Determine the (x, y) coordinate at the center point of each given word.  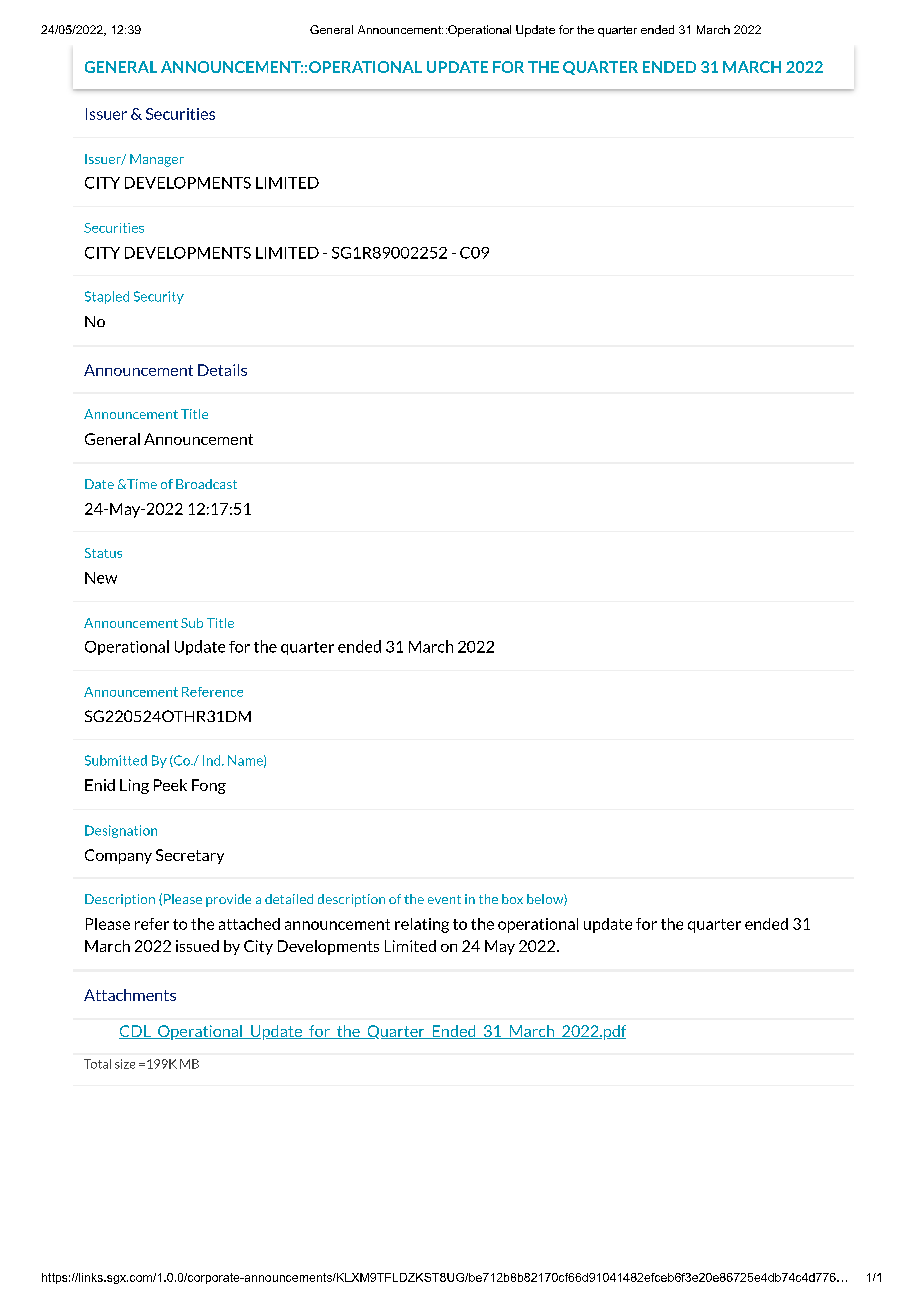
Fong (209, 786)
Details (222, 370)
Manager (157, 160)
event (444, 899)
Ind (213, 760)
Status (103, 553)
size (125, 1064)
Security (159, 297)
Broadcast (206, 484)
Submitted (116, 760)
